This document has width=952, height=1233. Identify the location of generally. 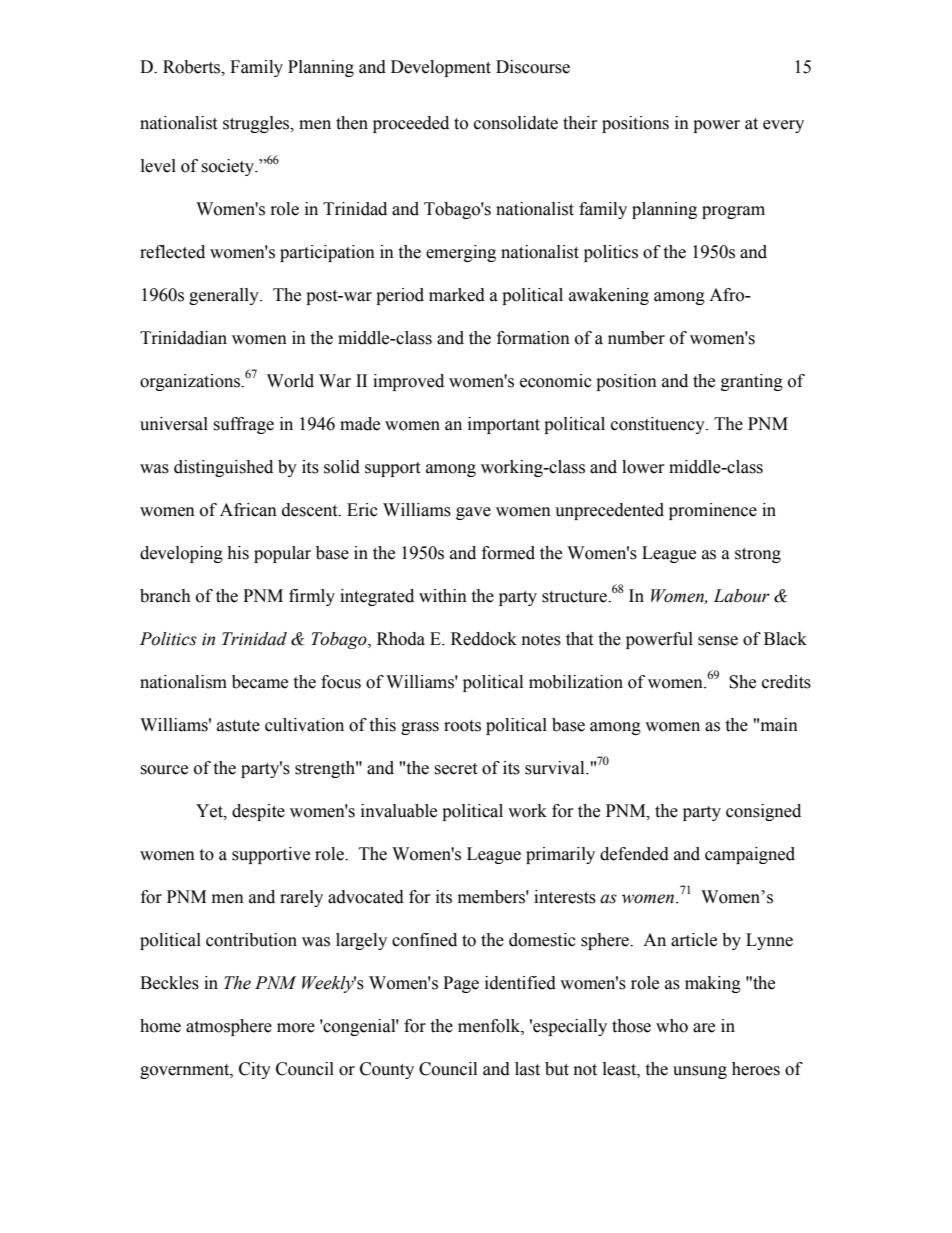
(225, 296).
